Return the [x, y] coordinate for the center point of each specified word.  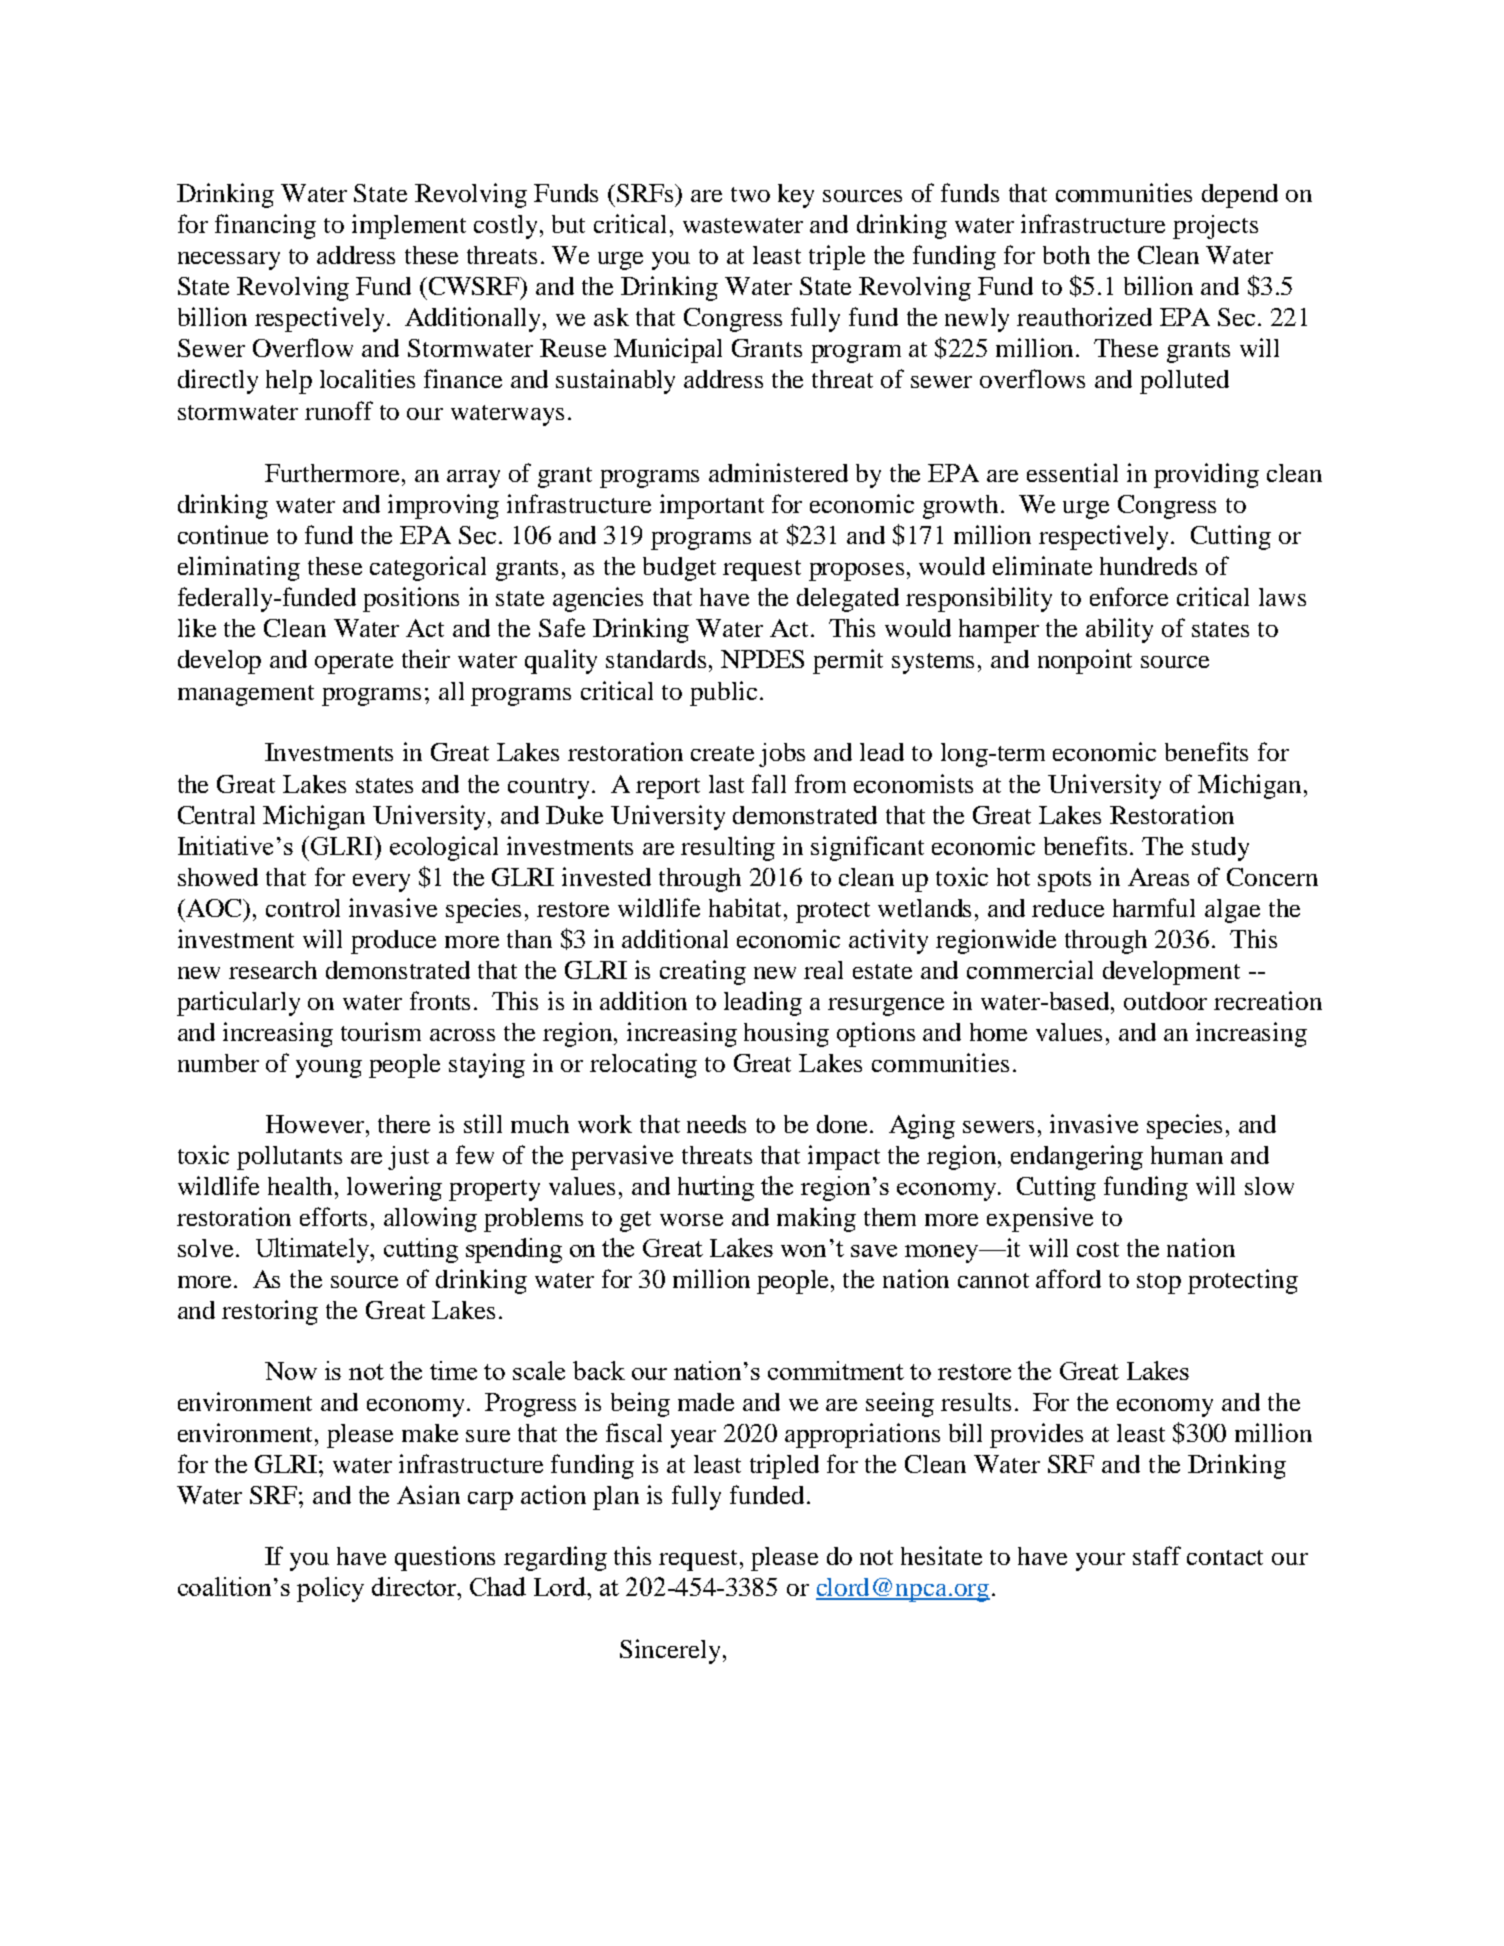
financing [265, 226]
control [303, 908]
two [750, 194]
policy [330, 1589]
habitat [745, 907]
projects [1215, 227]
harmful [1154, 907]
